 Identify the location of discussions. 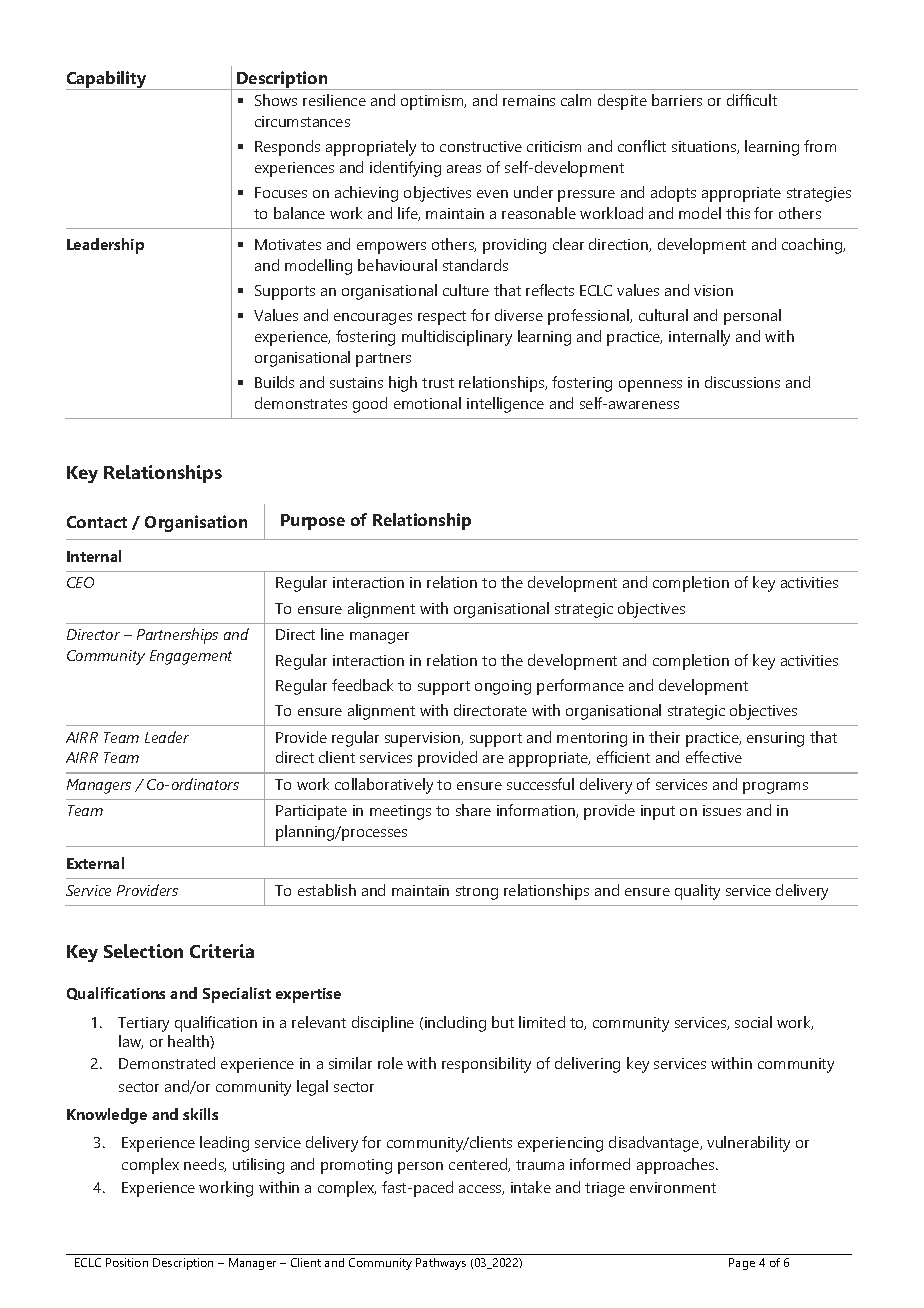
(742, 382).
